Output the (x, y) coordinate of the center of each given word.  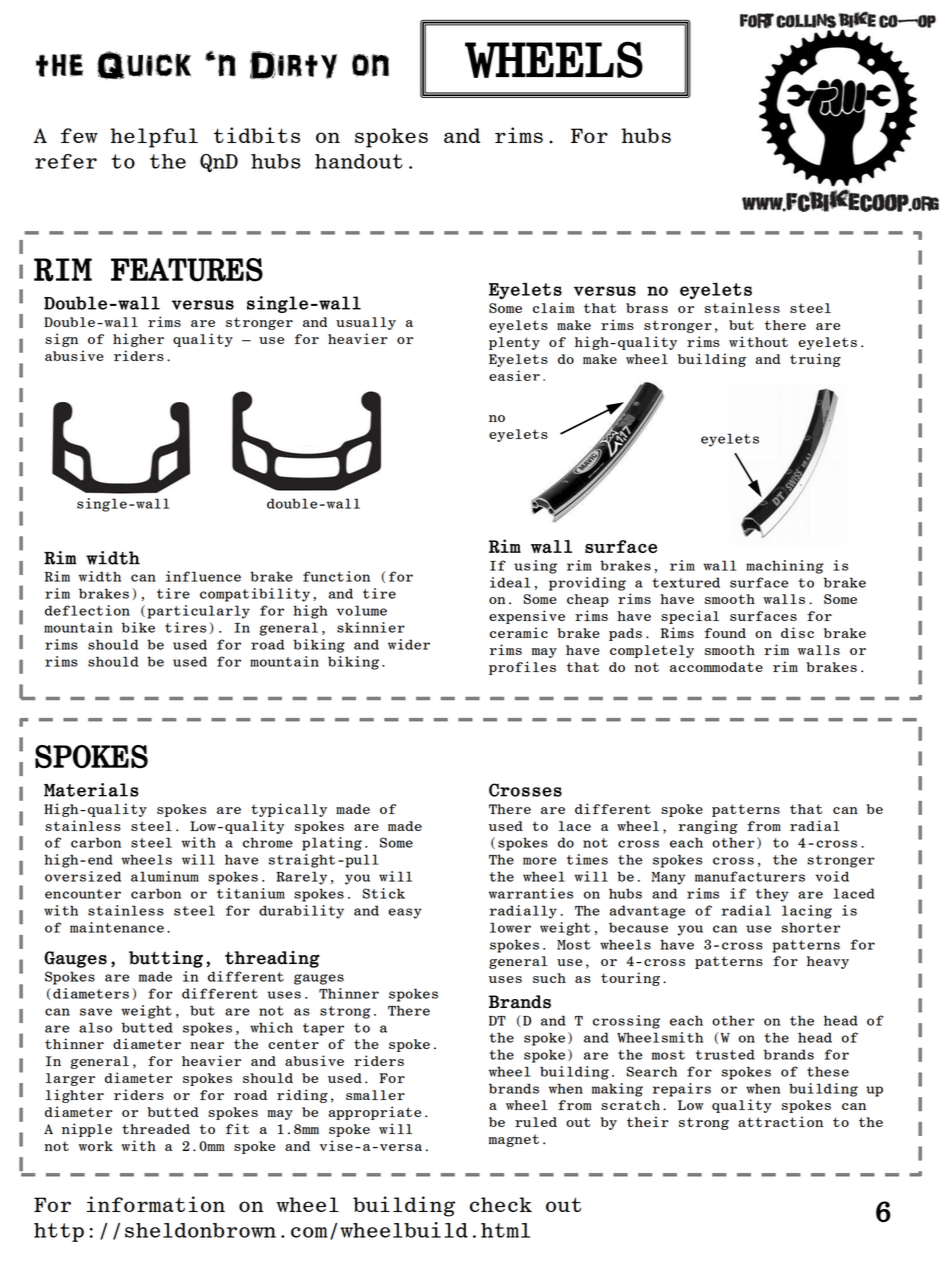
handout (359, 161)
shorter (811, 927)
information (156, 1204)
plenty (514, 343)
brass (647, 308)
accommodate (716, 667)
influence (203, 576)
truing (815, 360)
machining (785, 567)
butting (166, 959)
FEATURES (187, 270)
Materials (91, 790)
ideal (510, 582)
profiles (522, 668)
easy (405, 913)
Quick (144, 65)
